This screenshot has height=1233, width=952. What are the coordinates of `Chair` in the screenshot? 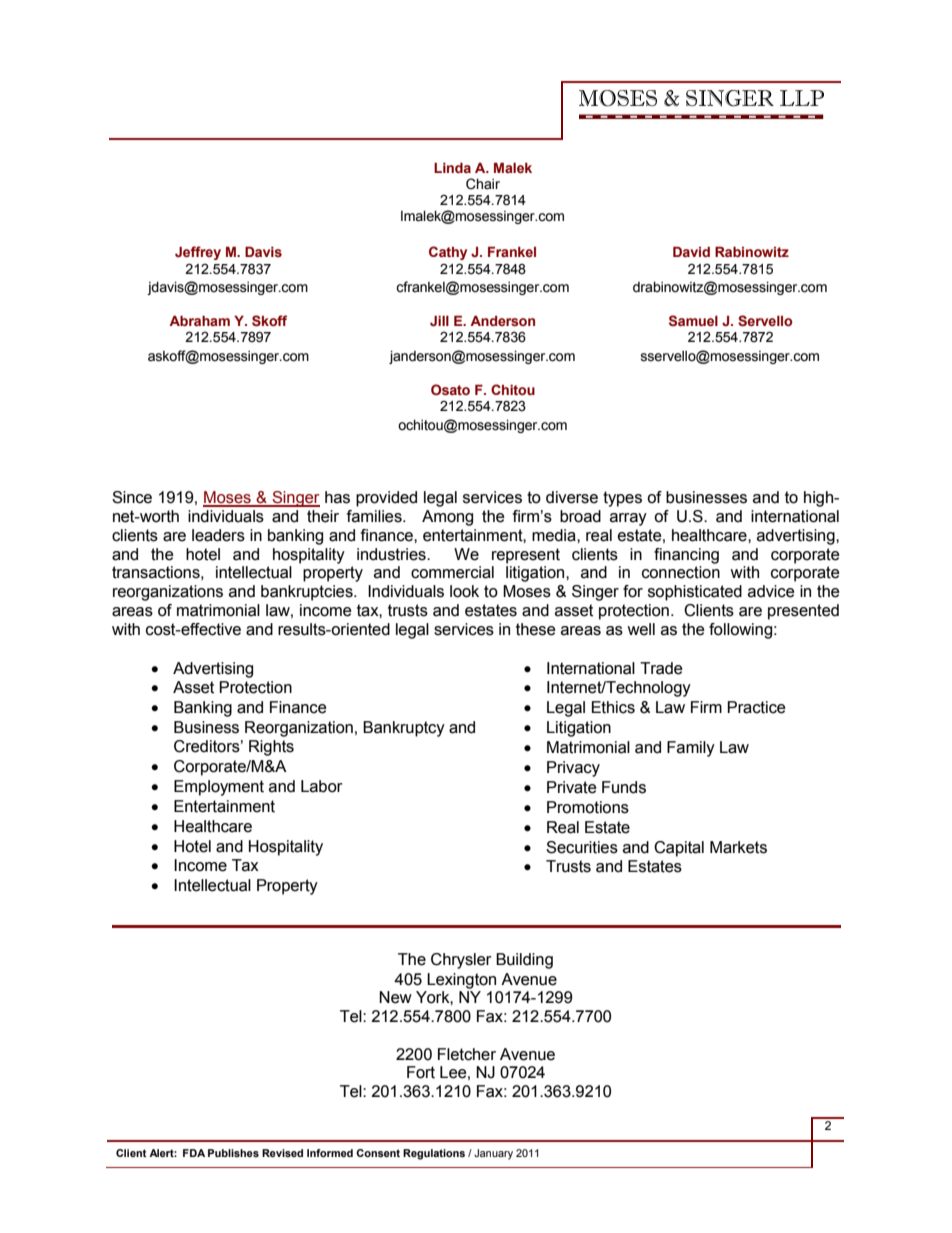 It's located at (483, 184).
